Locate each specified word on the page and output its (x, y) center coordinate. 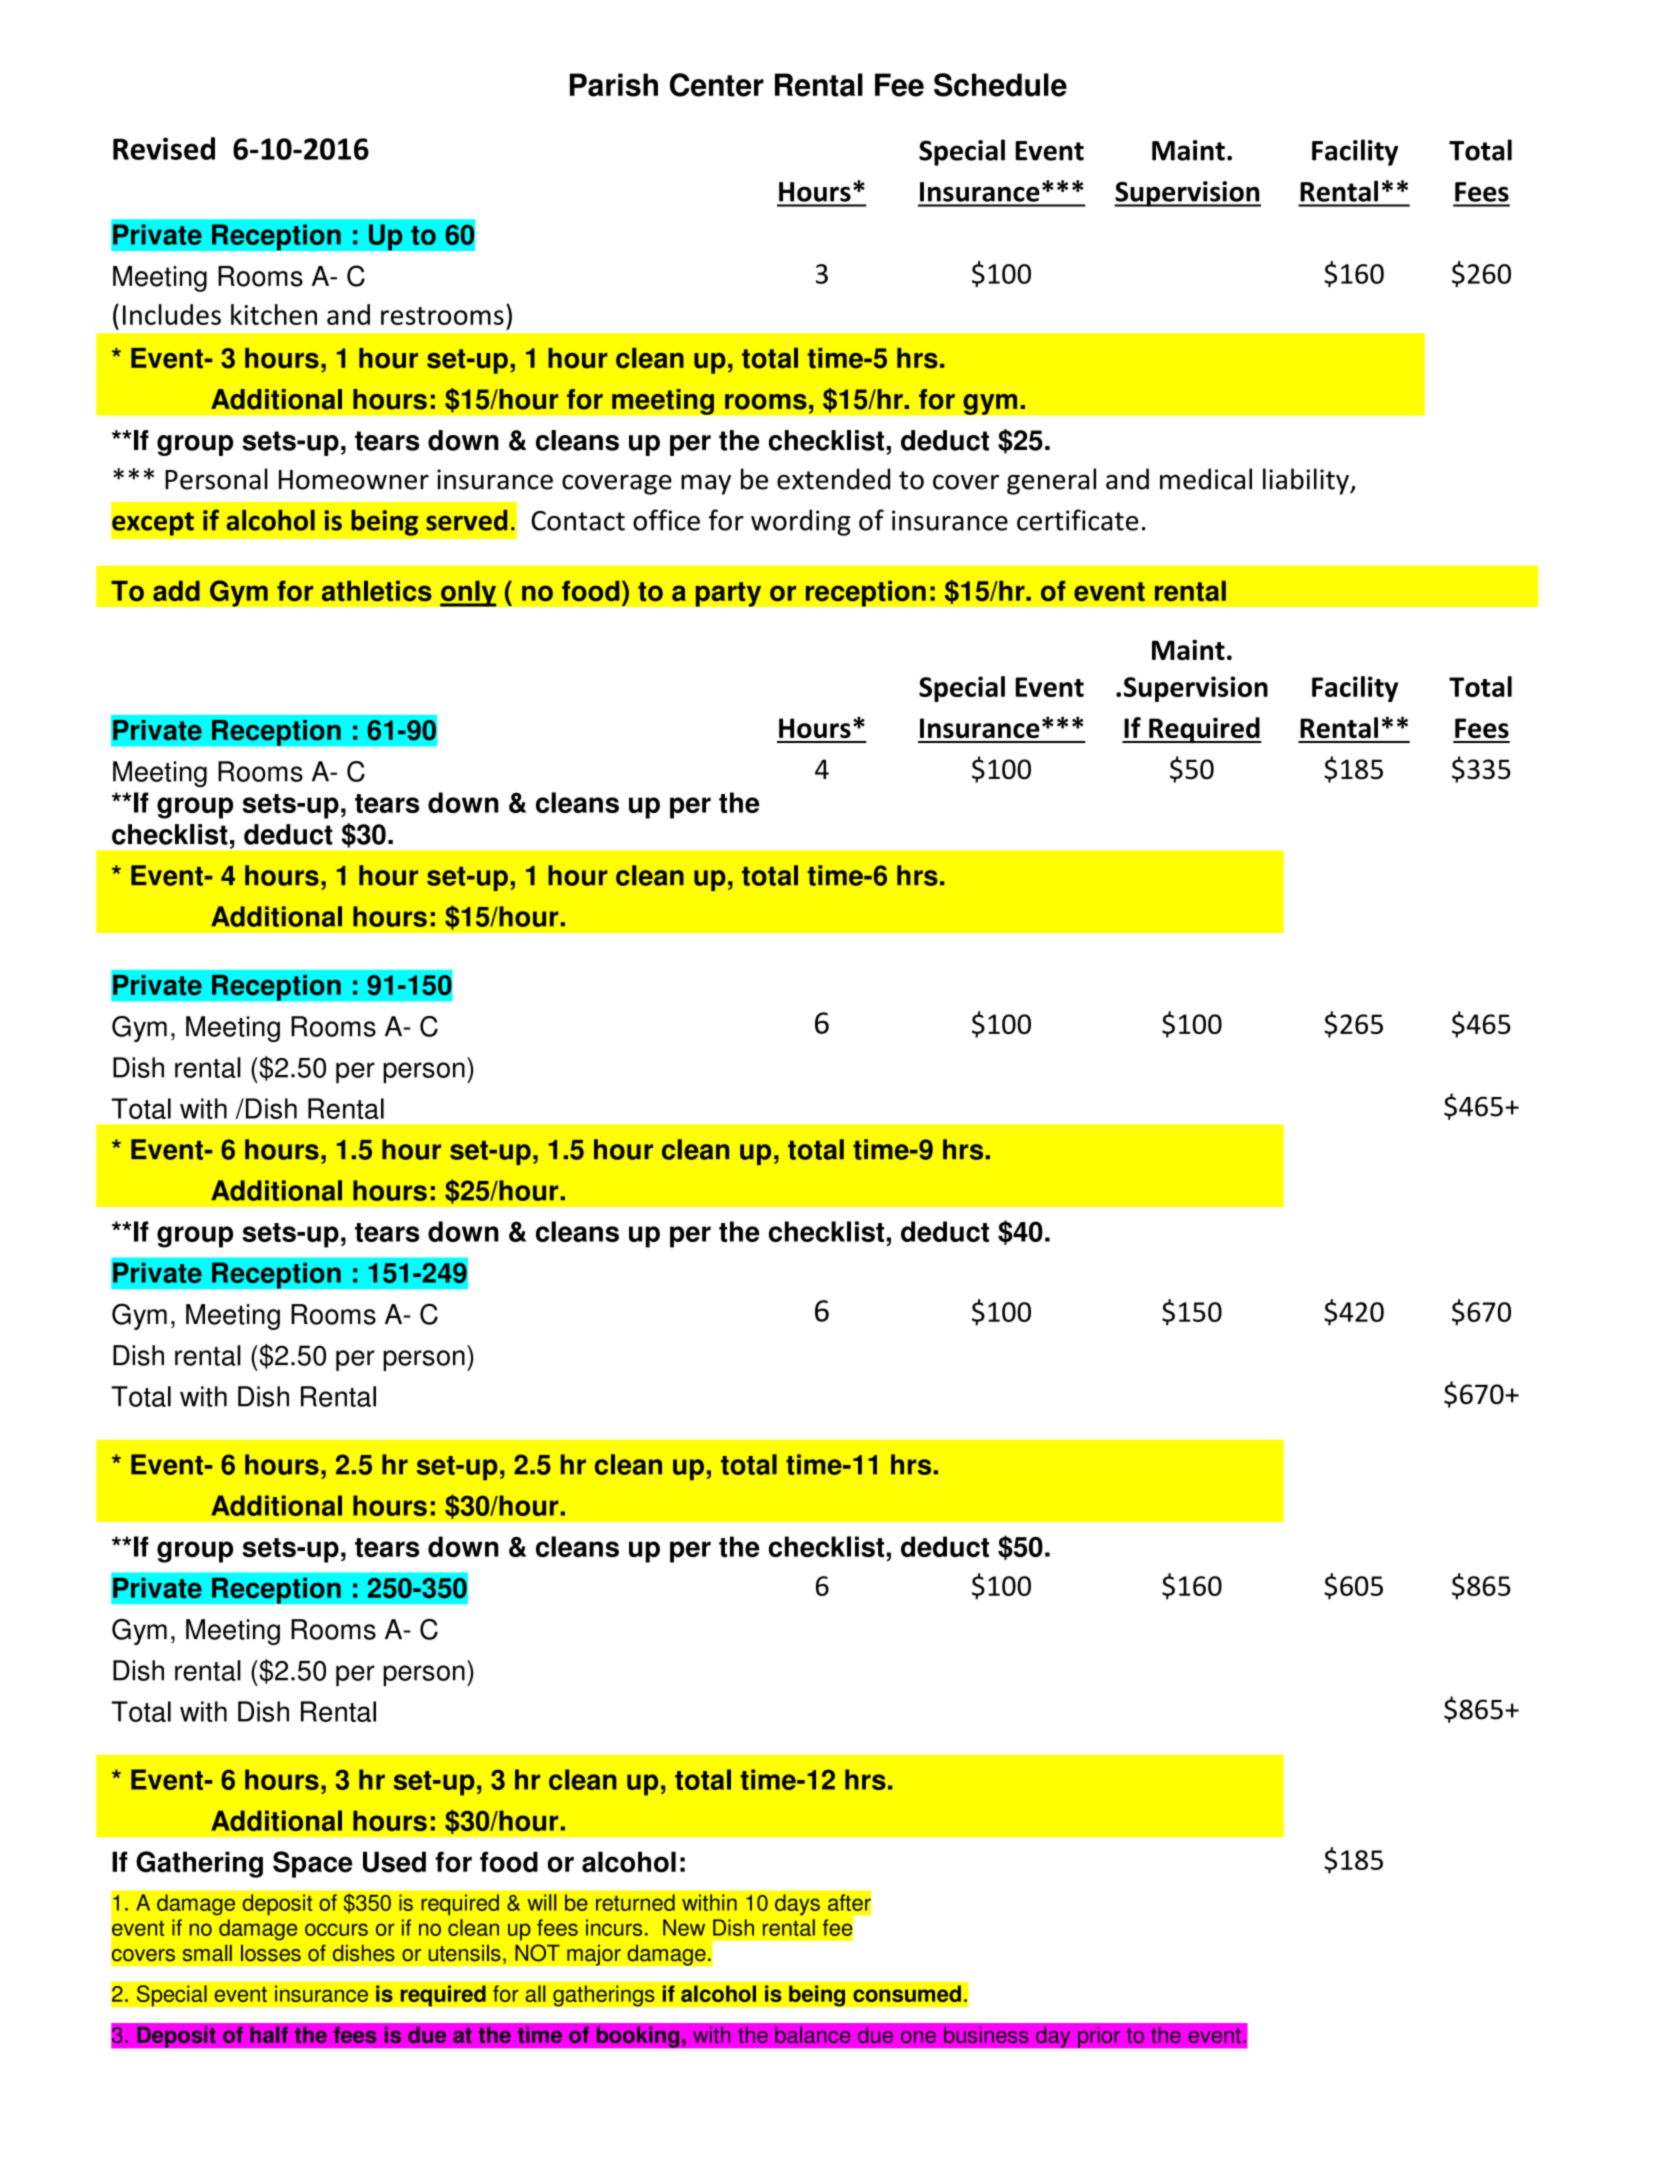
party (728, 594)
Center (717, 85)
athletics (377, 591)
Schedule (1000, 85)
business (986, 2034)
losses (271, 1953)
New (684, 1927)
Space (313, 1864)
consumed (907, 1993)
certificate (1077, 520)
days (797, 1904)
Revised (164, 148)
